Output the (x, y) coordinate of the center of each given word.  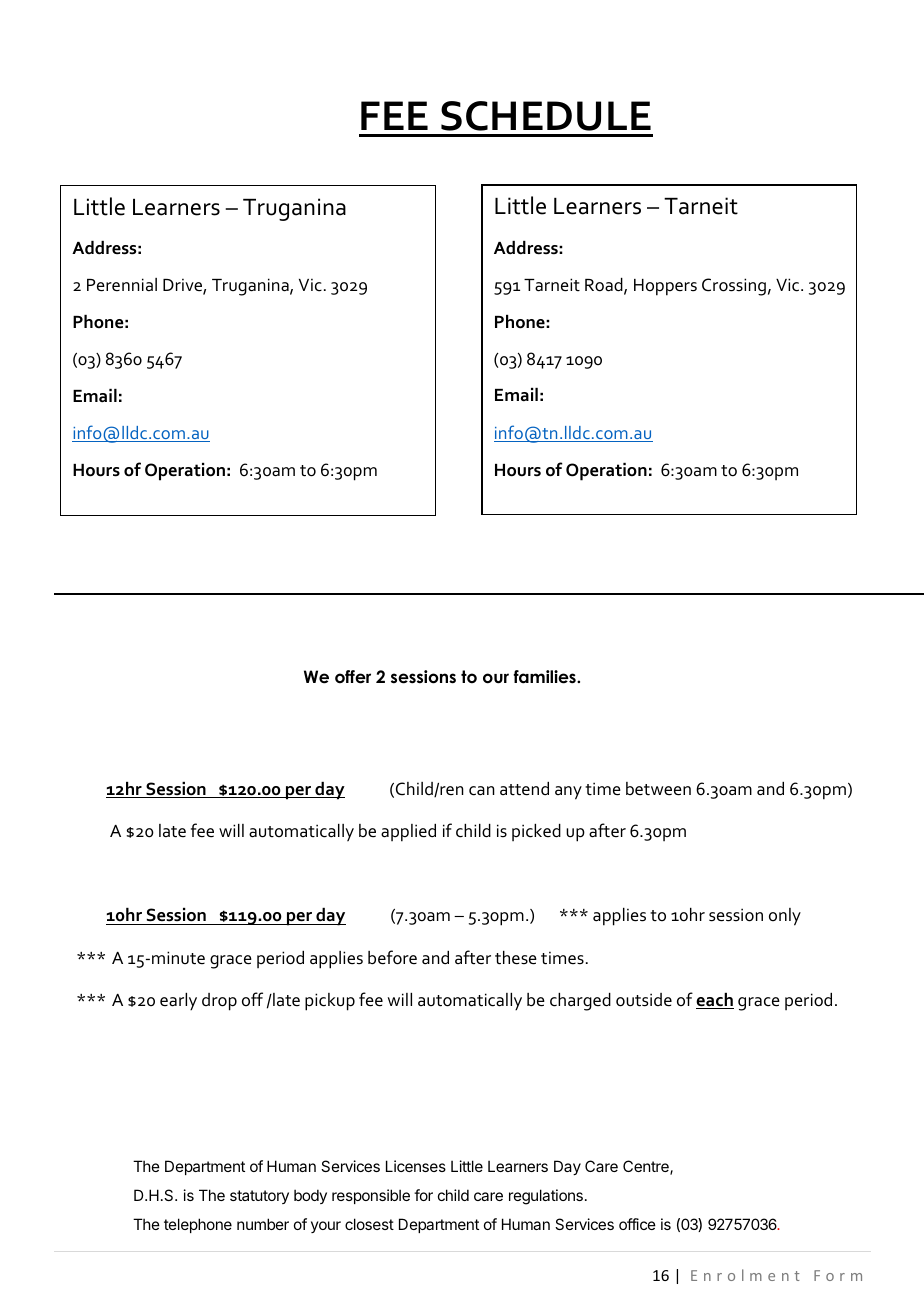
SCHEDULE (546, 116)
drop (219, 1002)
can (482, 791)
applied (408, 833)
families (546, 677)
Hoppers (665, 287)
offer (353, 677)
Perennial (122, 285)
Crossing (734, 287)
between (658, 789)
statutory (259, 1197)
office (637, 1224)
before (392, 957)
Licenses (416, 1166)
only (785, 917)
